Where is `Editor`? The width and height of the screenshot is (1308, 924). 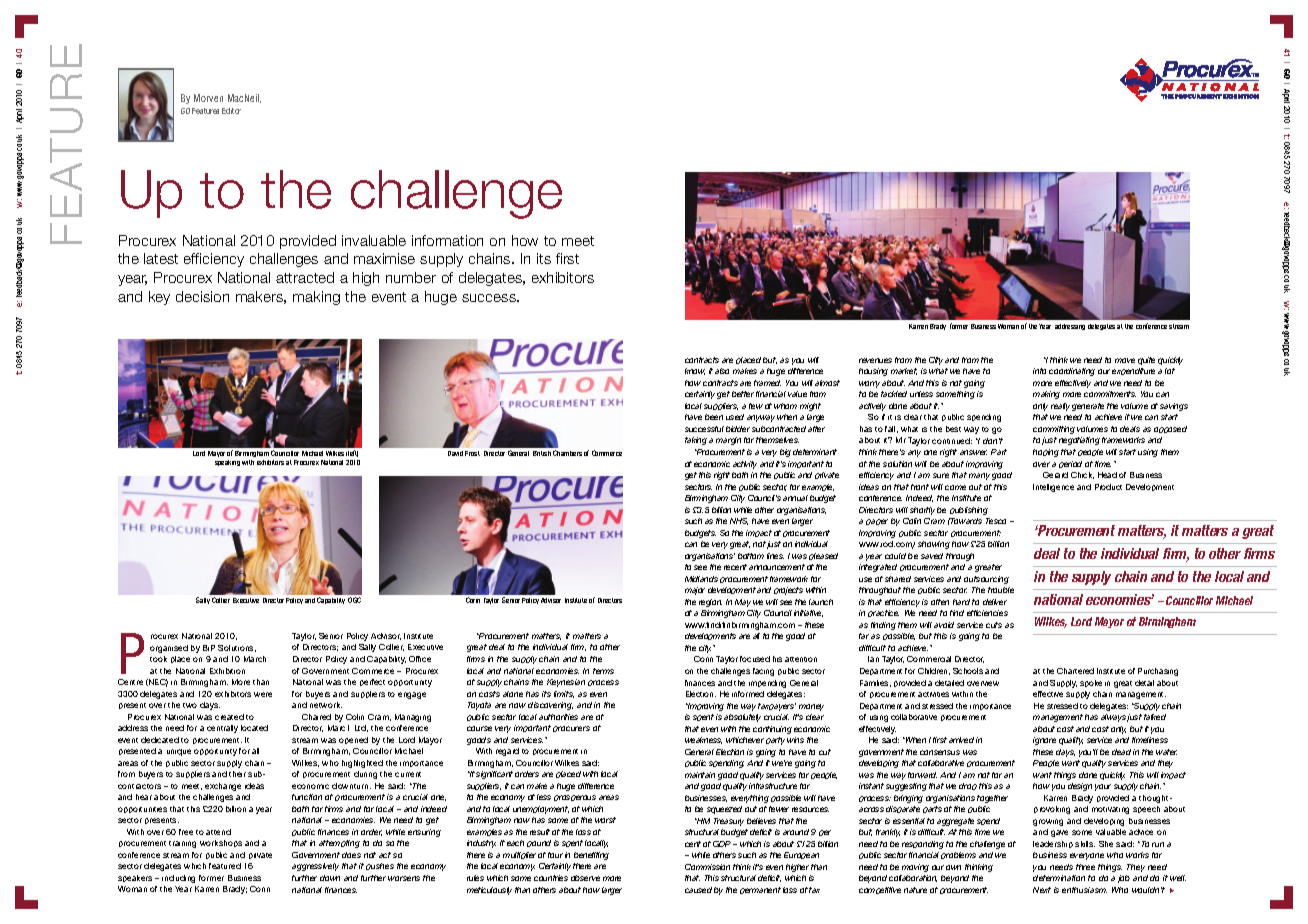
Editor is located at coordinates (231, 111).
